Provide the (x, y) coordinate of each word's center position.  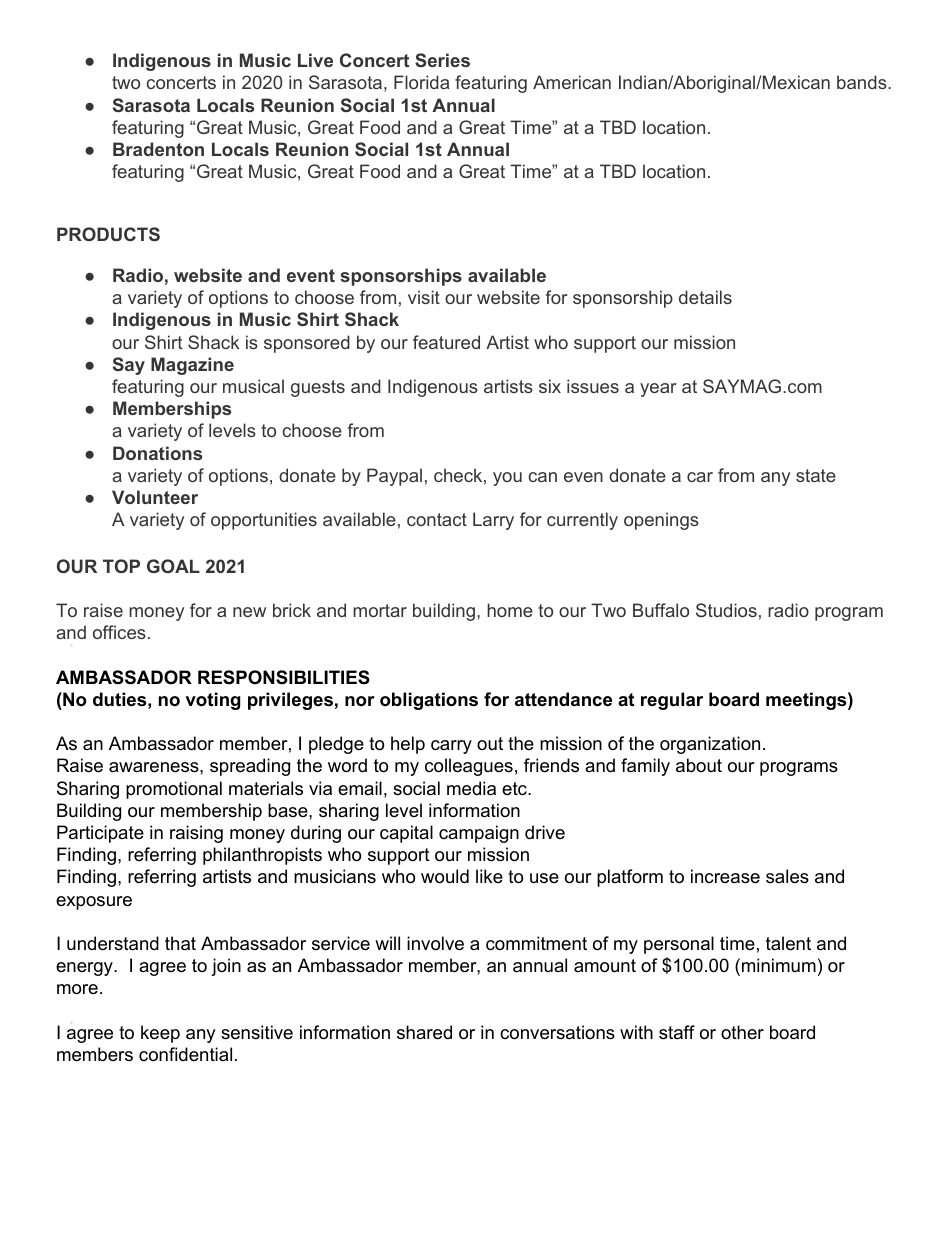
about (699, 765)
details (705, 297)
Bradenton (158, 149)
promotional (174, 790)
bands (862, 82)
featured (446, 342)
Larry (493, 521)
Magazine (192, 366)
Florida (421, 82)
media (471, 788)
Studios (726, 610)
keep (160, 1034)
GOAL (173, 566)
